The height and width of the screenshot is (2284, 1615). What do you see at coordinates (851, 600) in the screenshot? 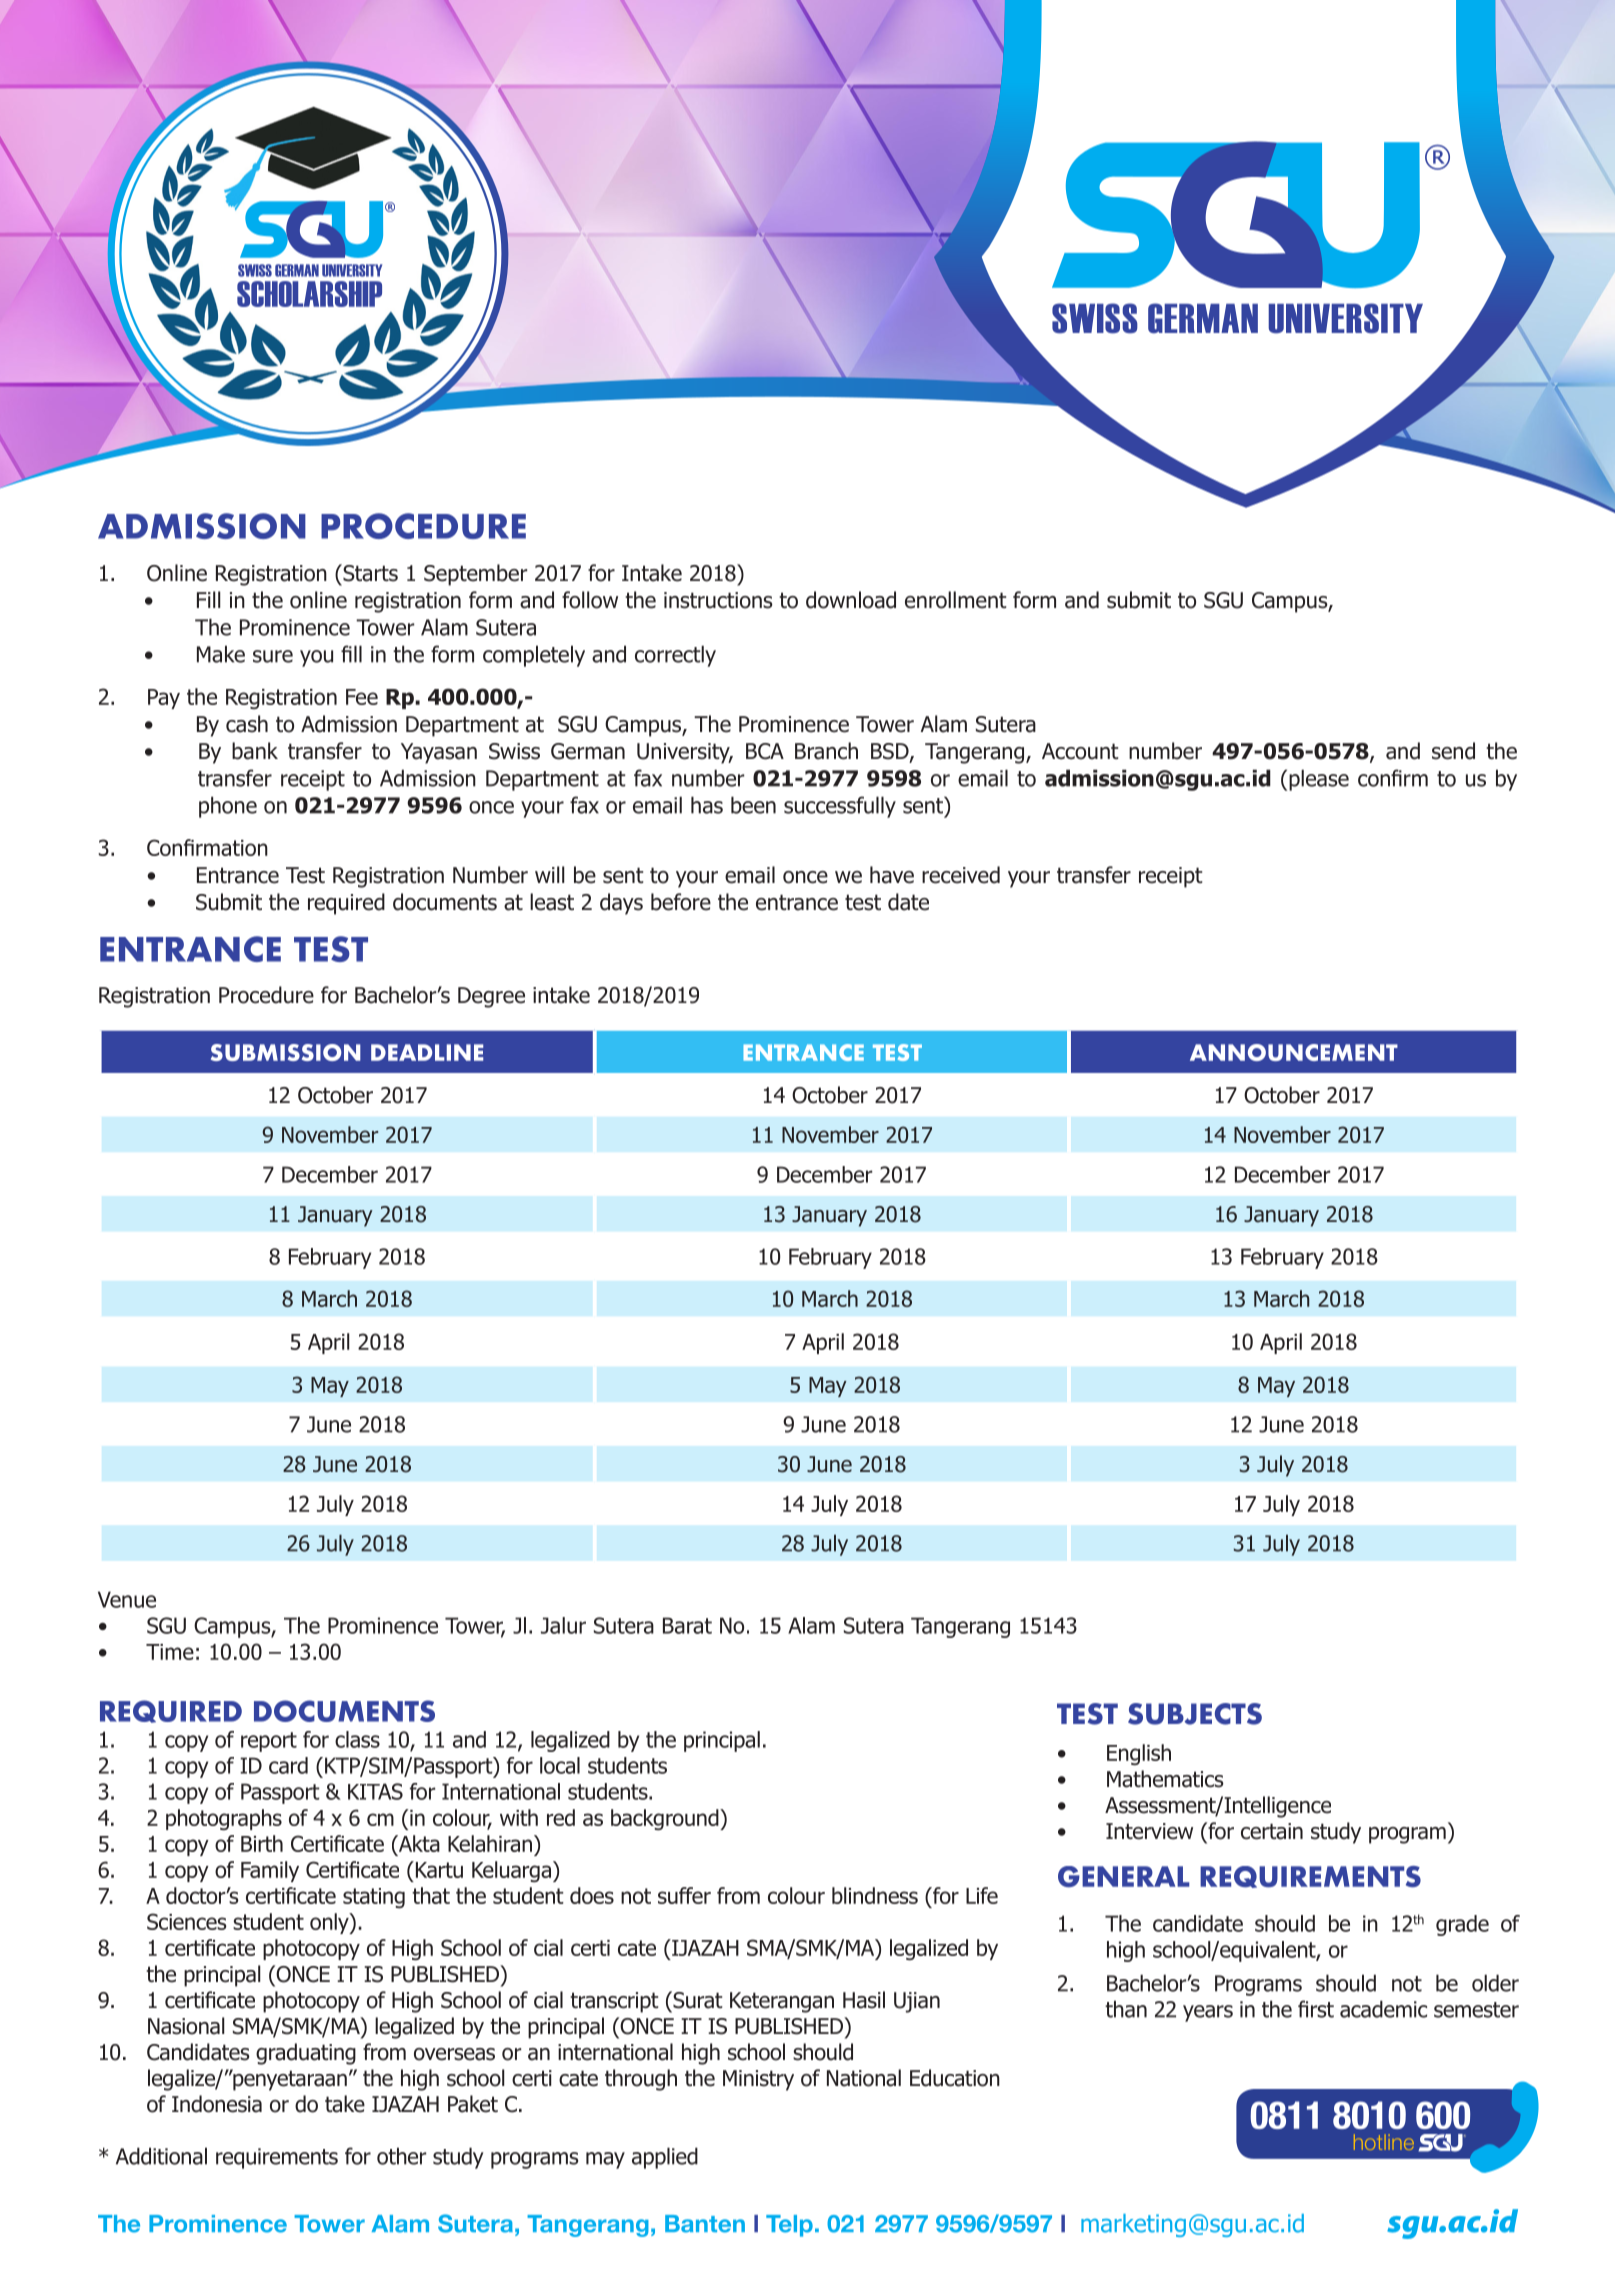
I see `download` at bounding box center [851, 600].
